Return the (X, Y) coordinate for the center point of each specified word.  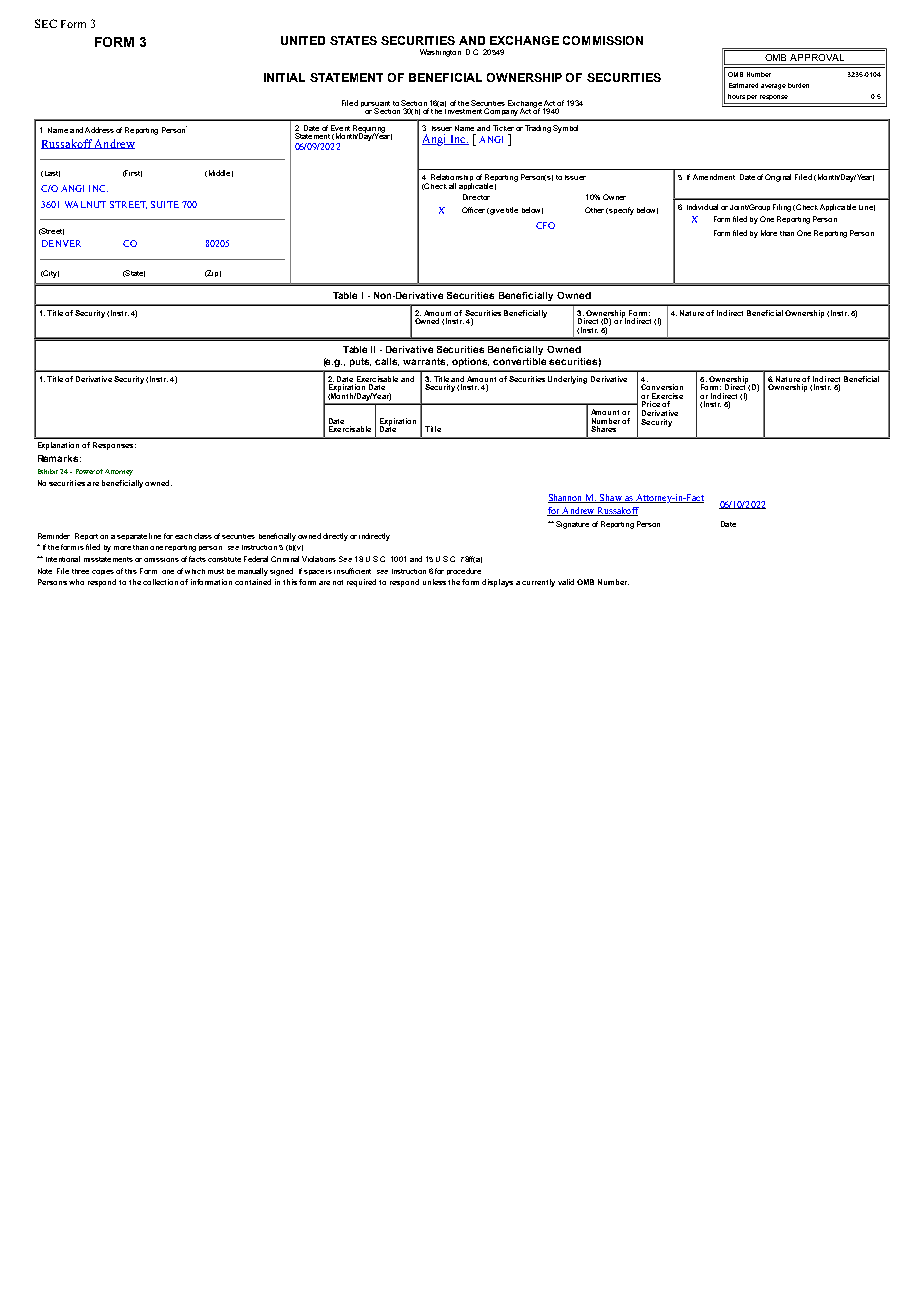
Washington (440, 53)
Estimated (743, 85)
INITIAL (284, 77)
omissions (161, 560)
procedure (464, 571)
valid (566, 582)
